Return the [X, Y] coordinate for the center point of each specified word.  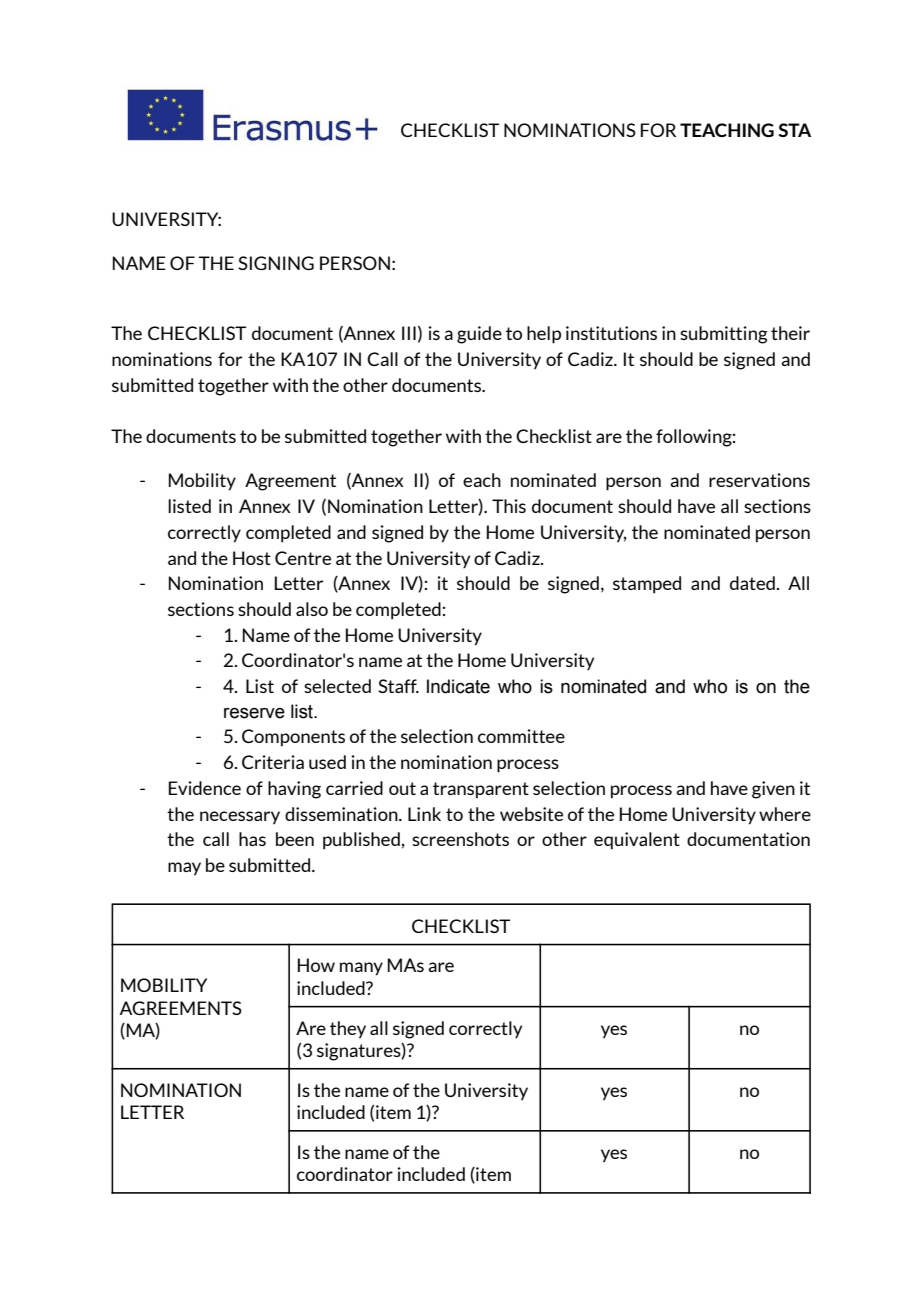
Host [252, 558]
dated [752, 583]
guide [479, 335]
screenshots [460, 839]
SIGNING [276, 263]
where [785, 814]
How [316, 965]
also [312, 609]
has [252, 839]
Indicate [458, 686]
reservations [759, 480]
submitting [724, 335]
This [509, 506]
